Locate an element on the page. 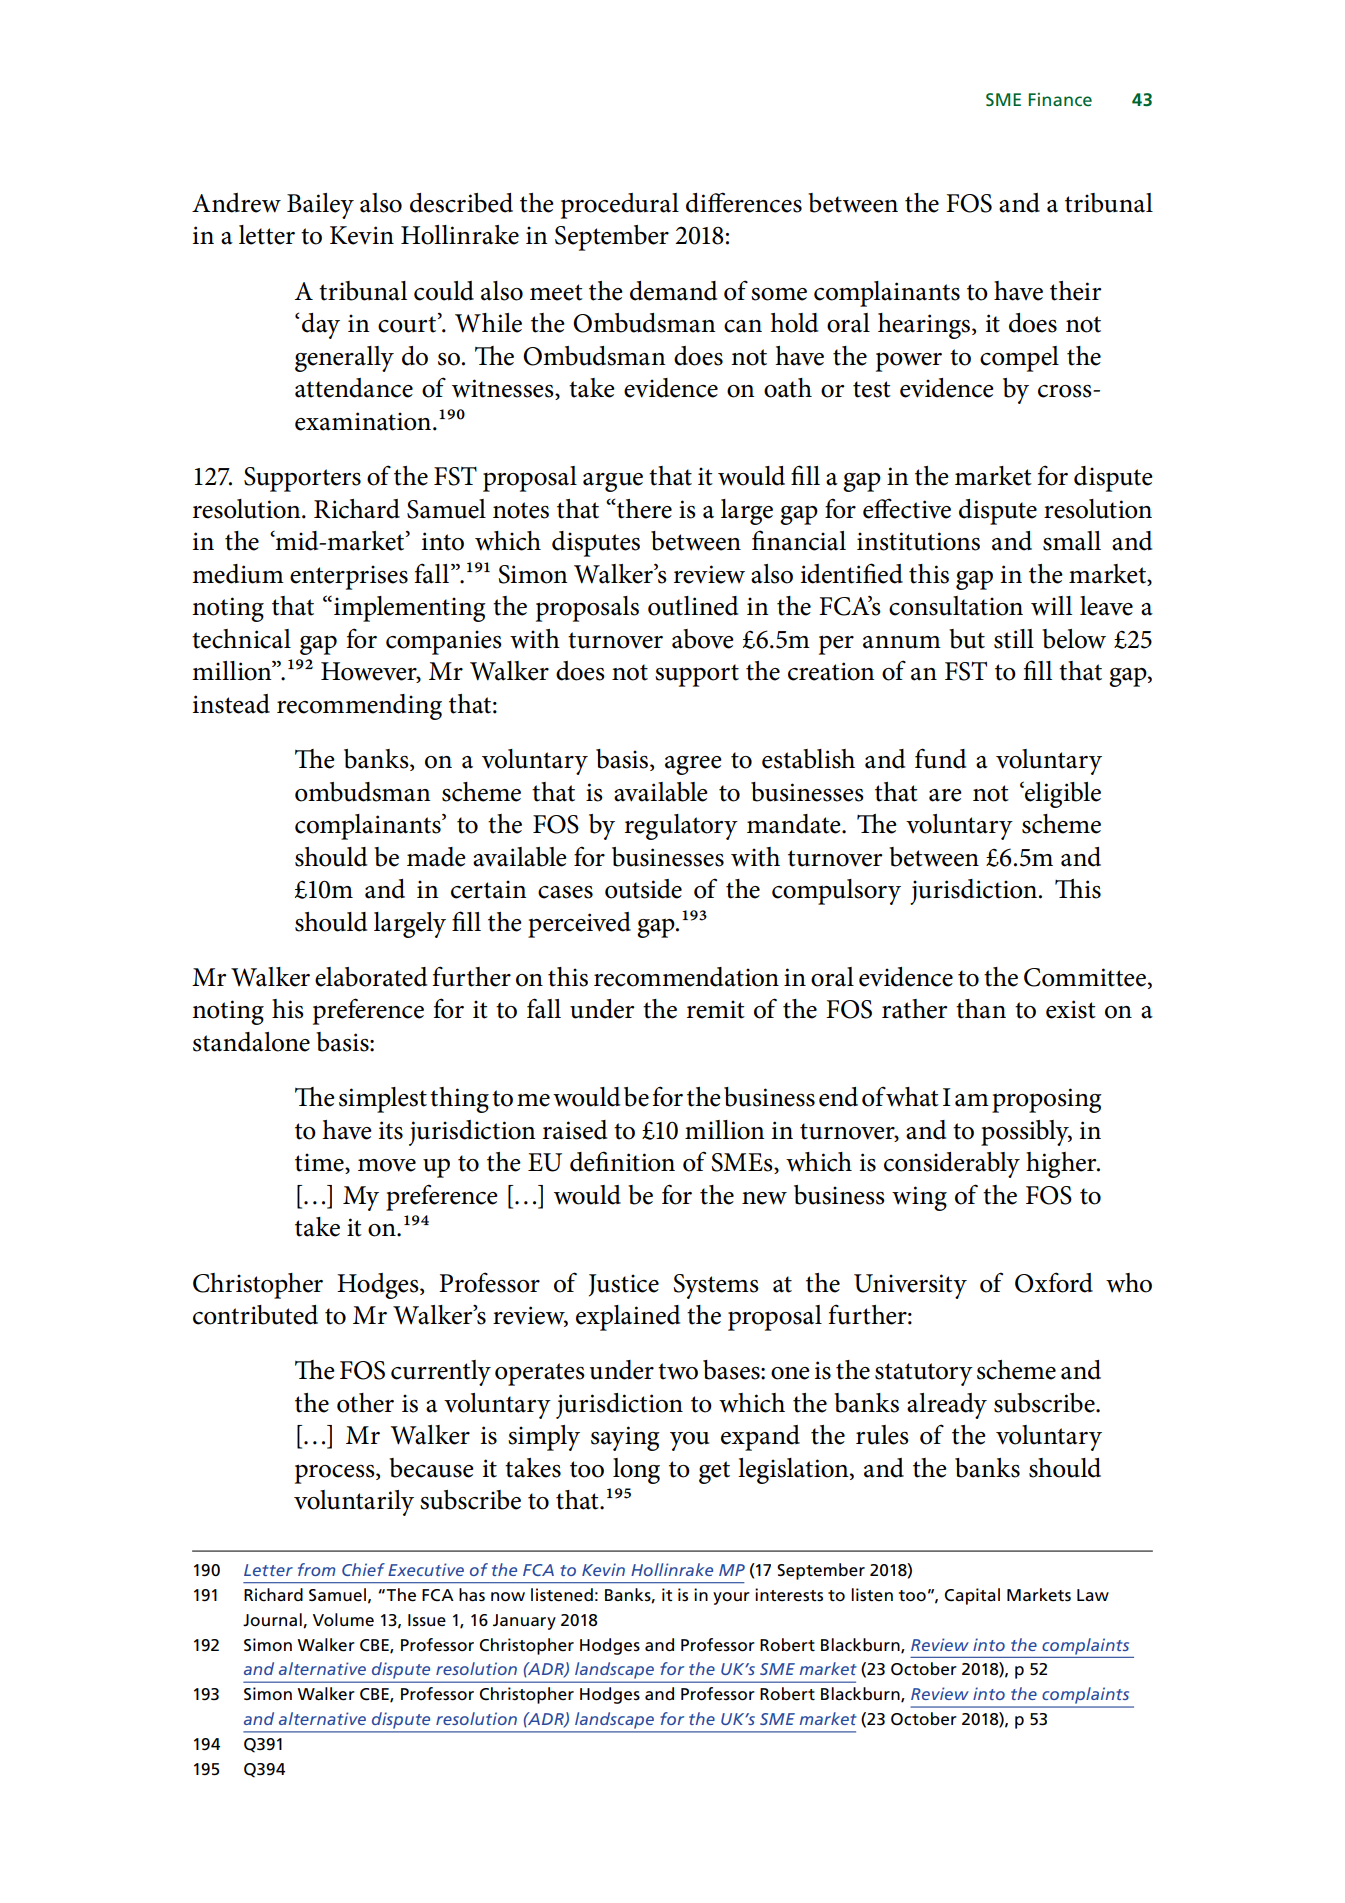 The width and height of the page is (1345, 1903). Finance is located at coordinates (1060, 99).
